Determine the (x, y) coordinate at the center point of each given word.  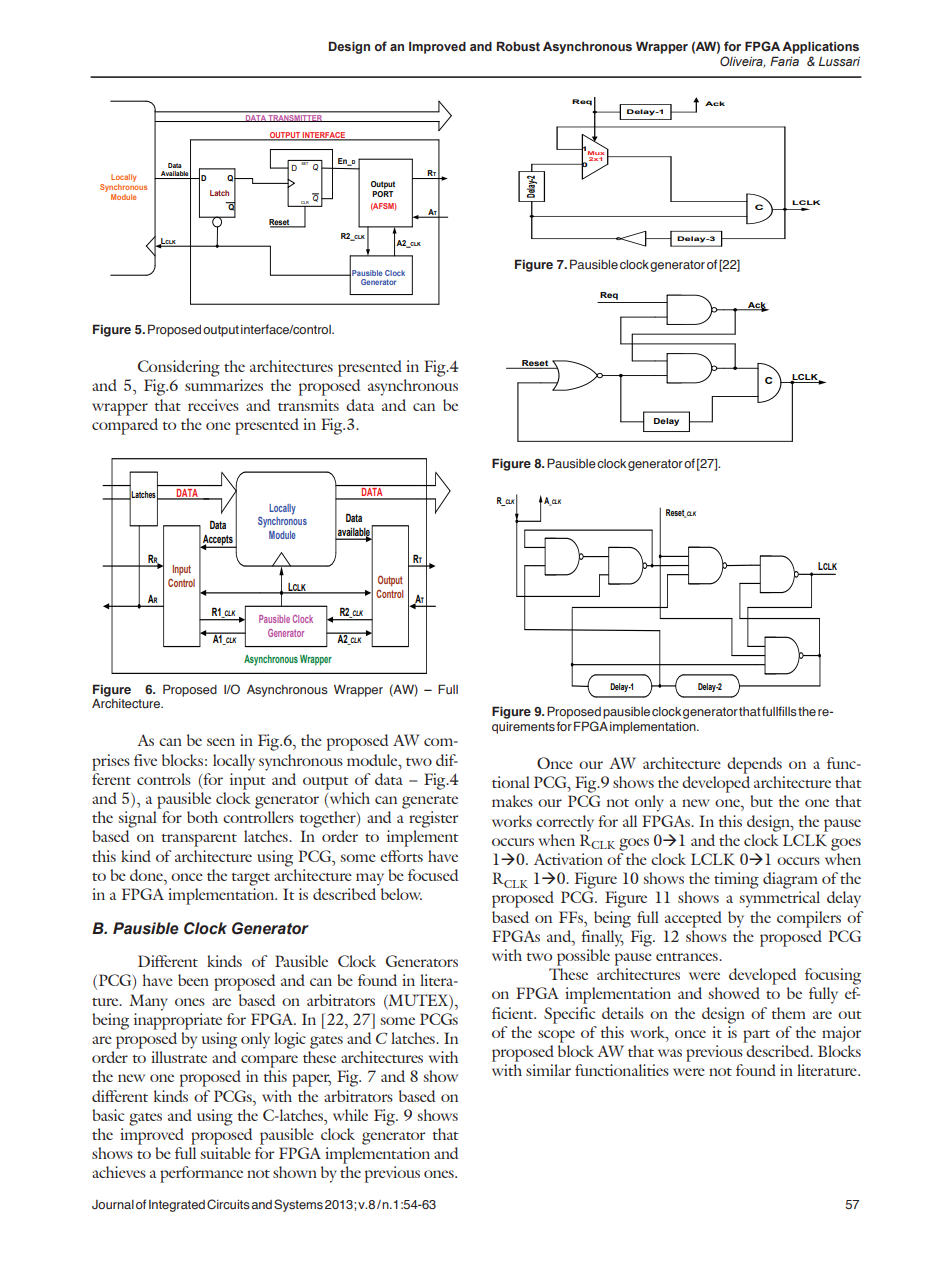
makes (512, 801)
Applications (820, 47)
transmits (308, 405)
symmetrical (779, 899)
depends (754, 765)
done (147, 875)
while (350, 1115)
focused (433, 875)
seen (221, 742)
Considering (179, 368)
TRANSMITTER (296, 118)
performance (201, 1174)
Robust (518, 46)
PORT (382, 192)
